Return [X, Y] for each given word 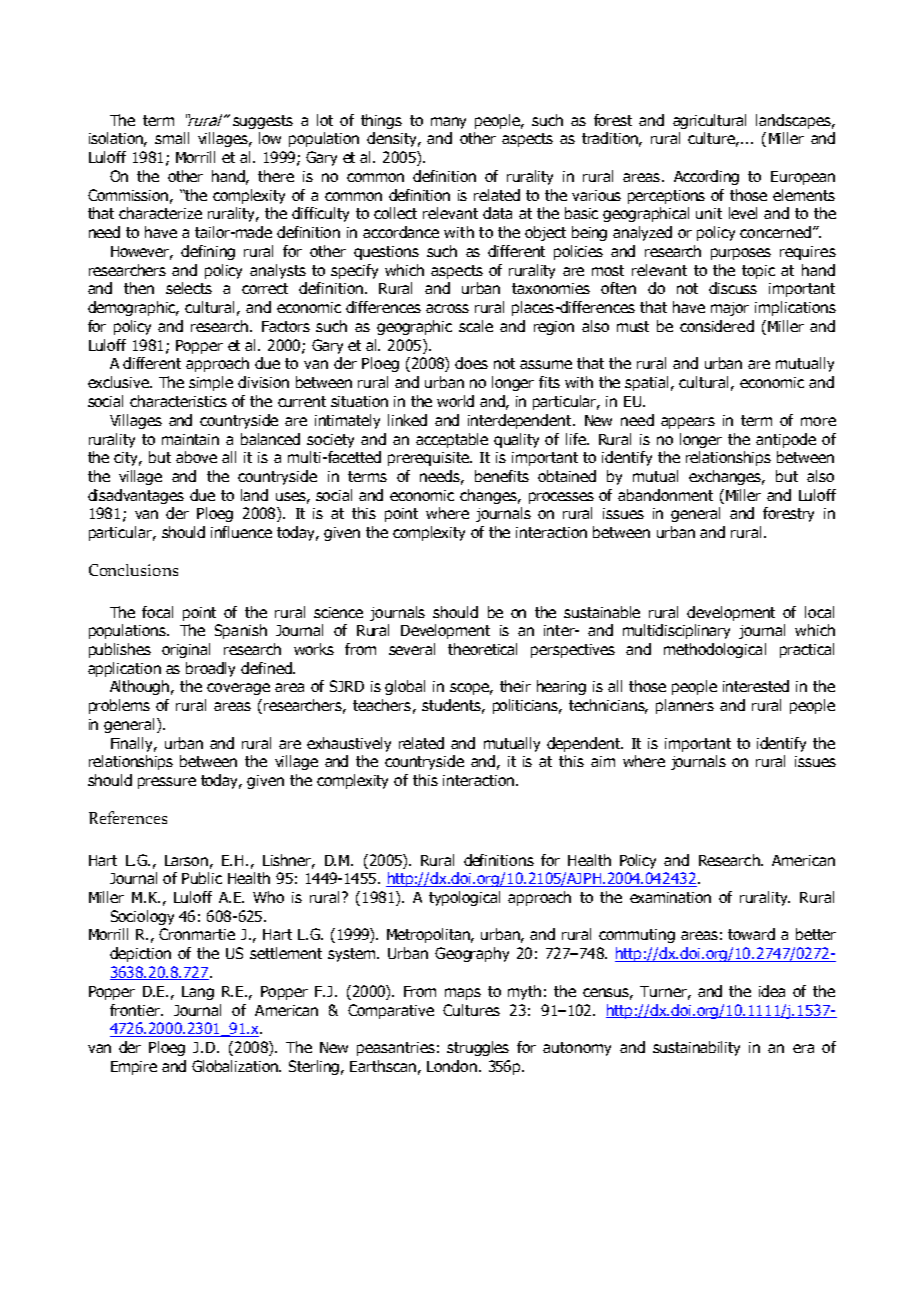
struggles [478, 1048]
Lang [198, 993]
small [172, 138]
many [448, 123]
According [706, 177]
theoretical [482, 649]
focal [157, 612]
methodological [715, 650]
